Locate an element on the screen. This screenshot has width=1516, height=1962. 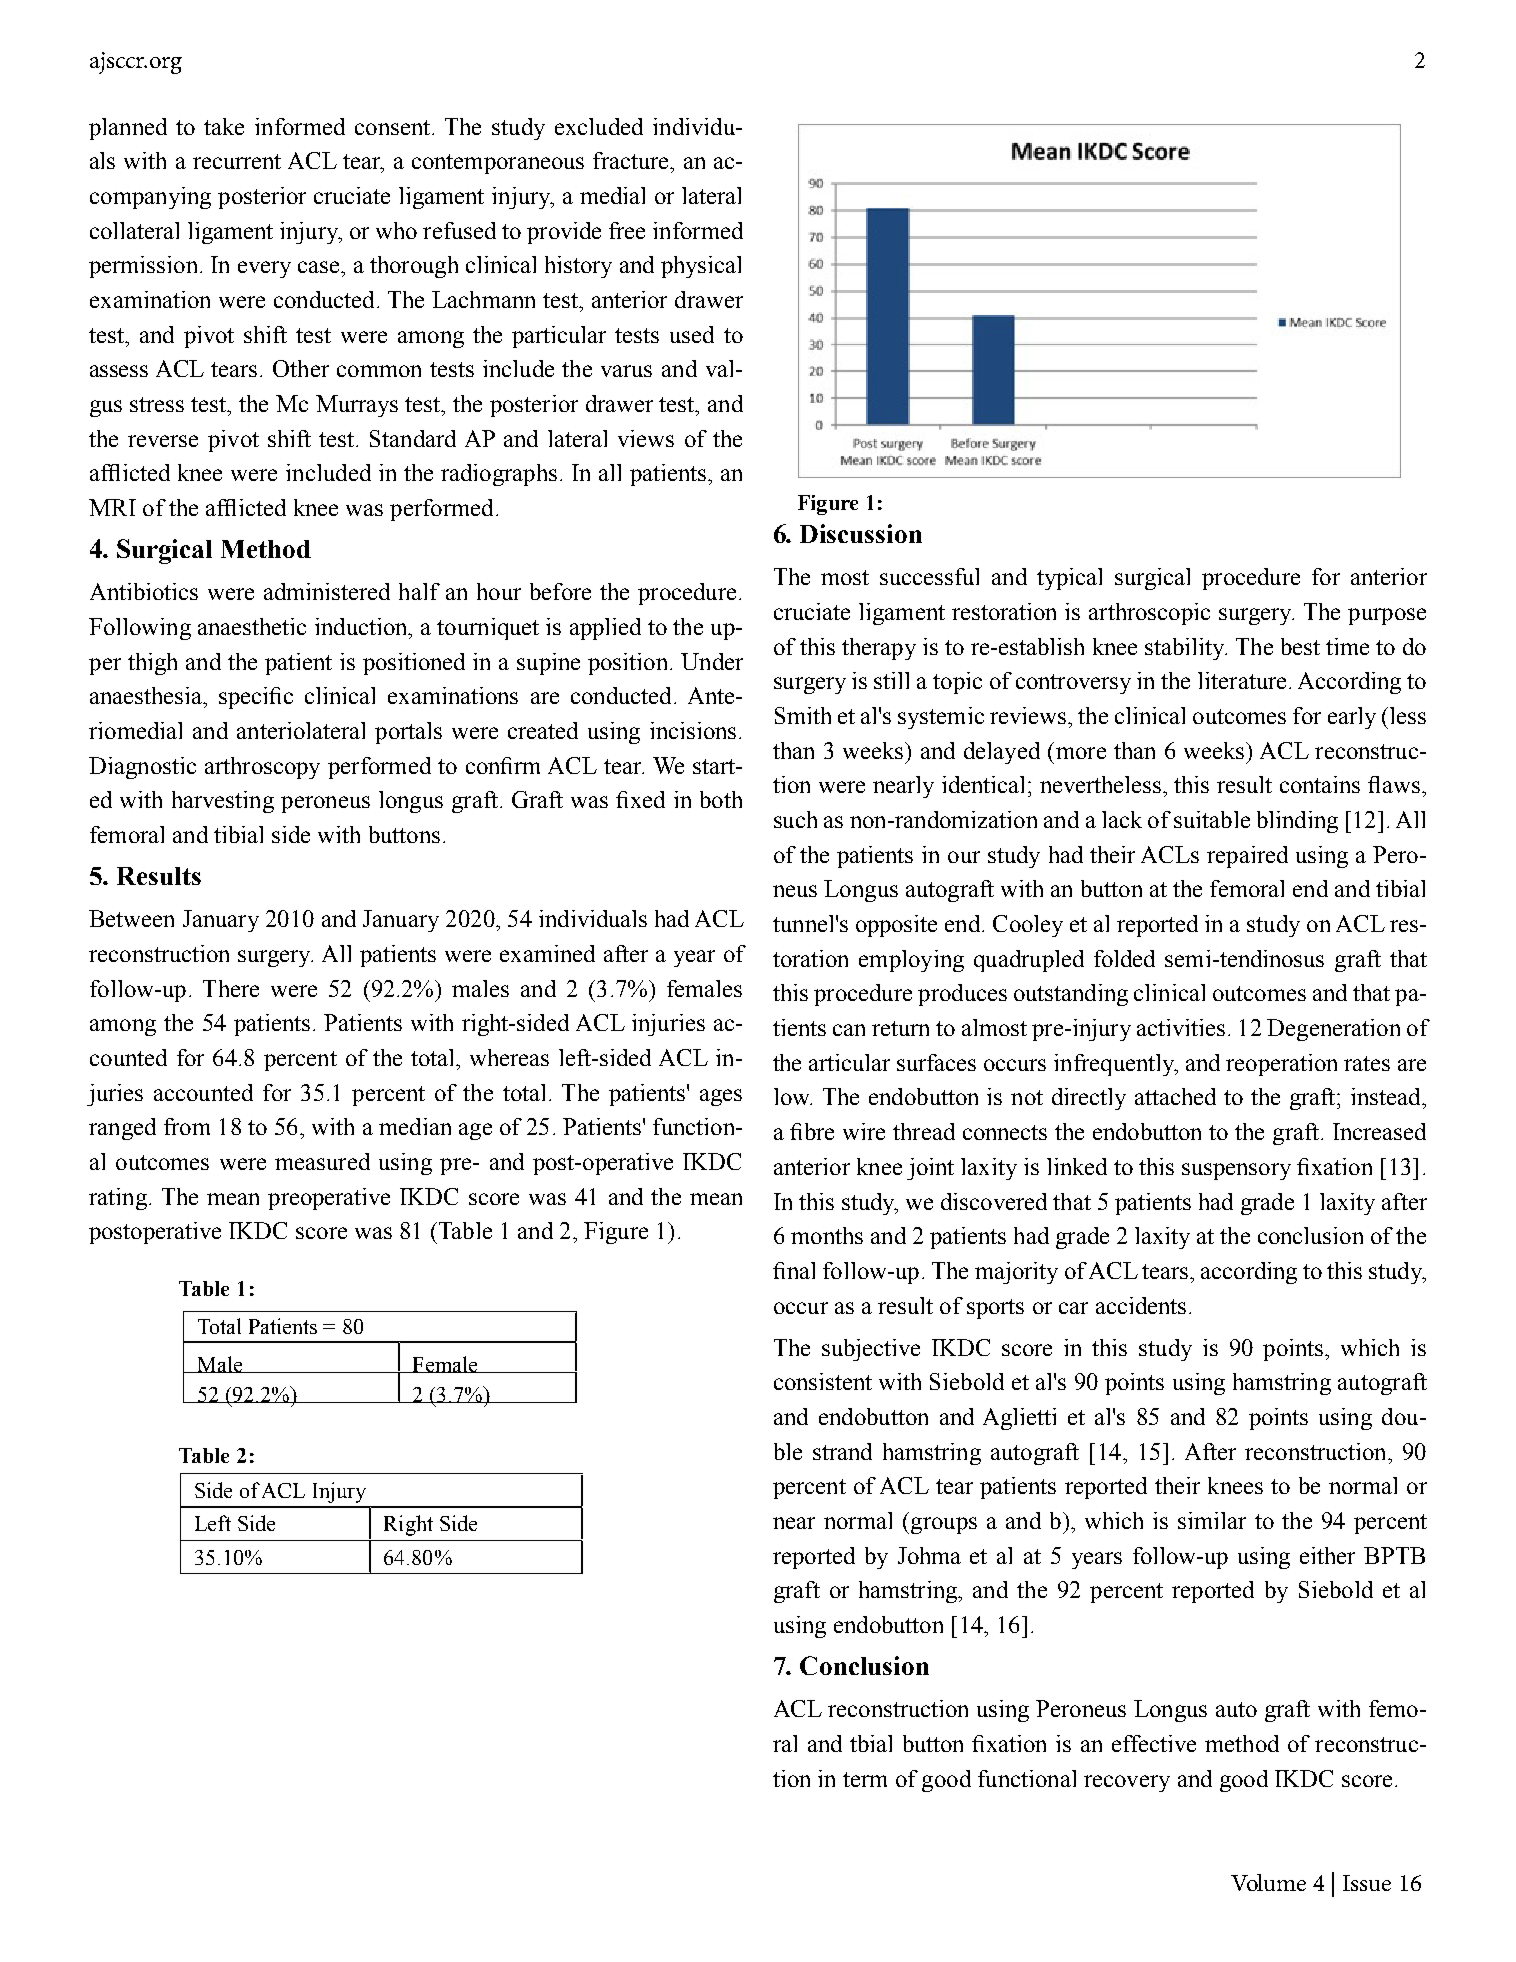
recovery is located at coordinates (1127, 1783).
